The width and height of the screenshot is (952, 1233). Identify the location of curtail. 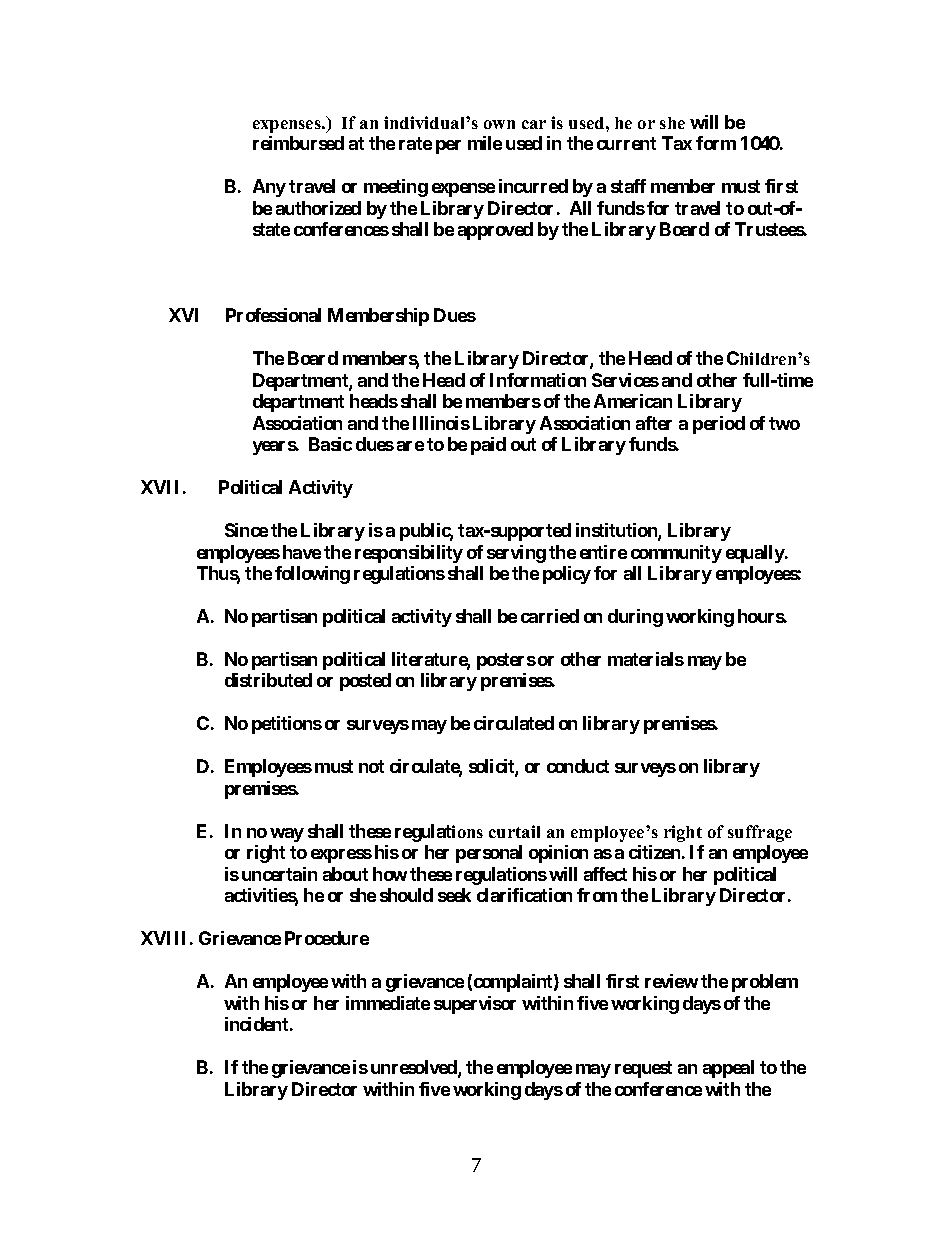
(514, 831).
